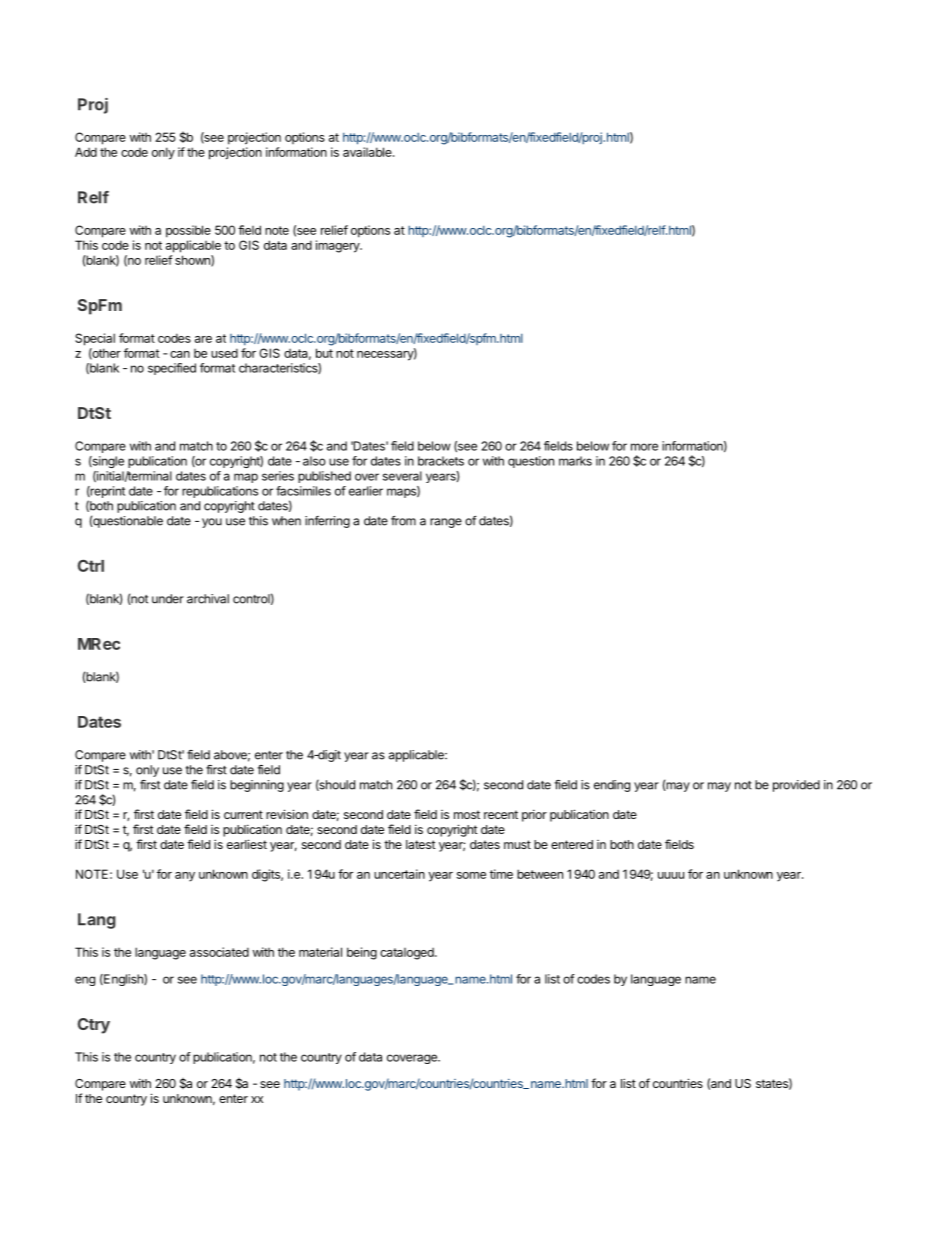 Image resolution: width=952 pixels, height=1233 pixels. Describe the element at coordinates (368, 152) in the screenshot. I see `available` at that location.
